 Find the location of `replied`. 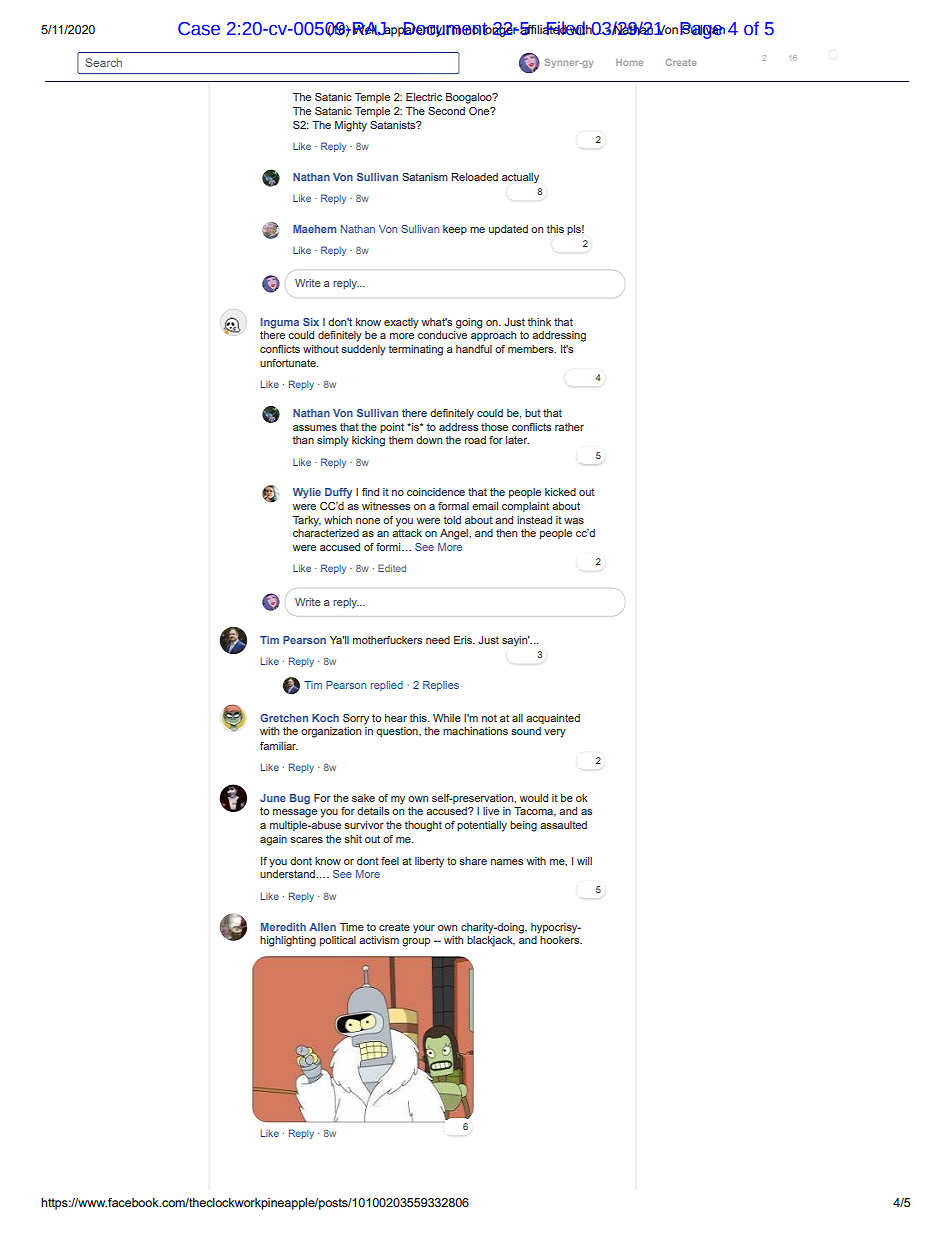

replied is located at coordinates (387, 686).
